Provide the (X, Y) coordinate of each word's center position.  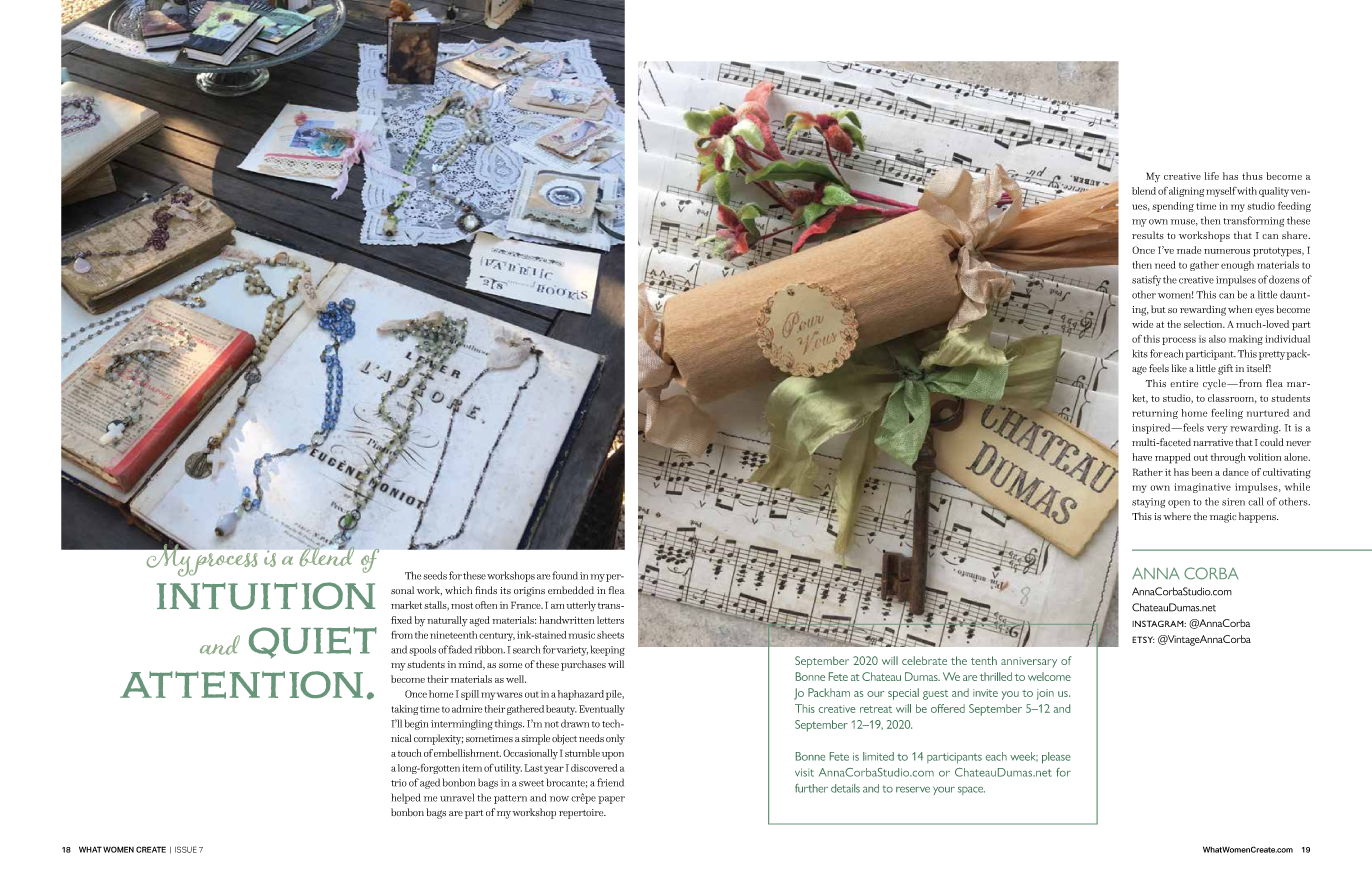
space (971, 791)
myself (1222, 192)
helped (406, 798)
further (811, 788)
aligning (1186, 192)
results (1148, 235)
